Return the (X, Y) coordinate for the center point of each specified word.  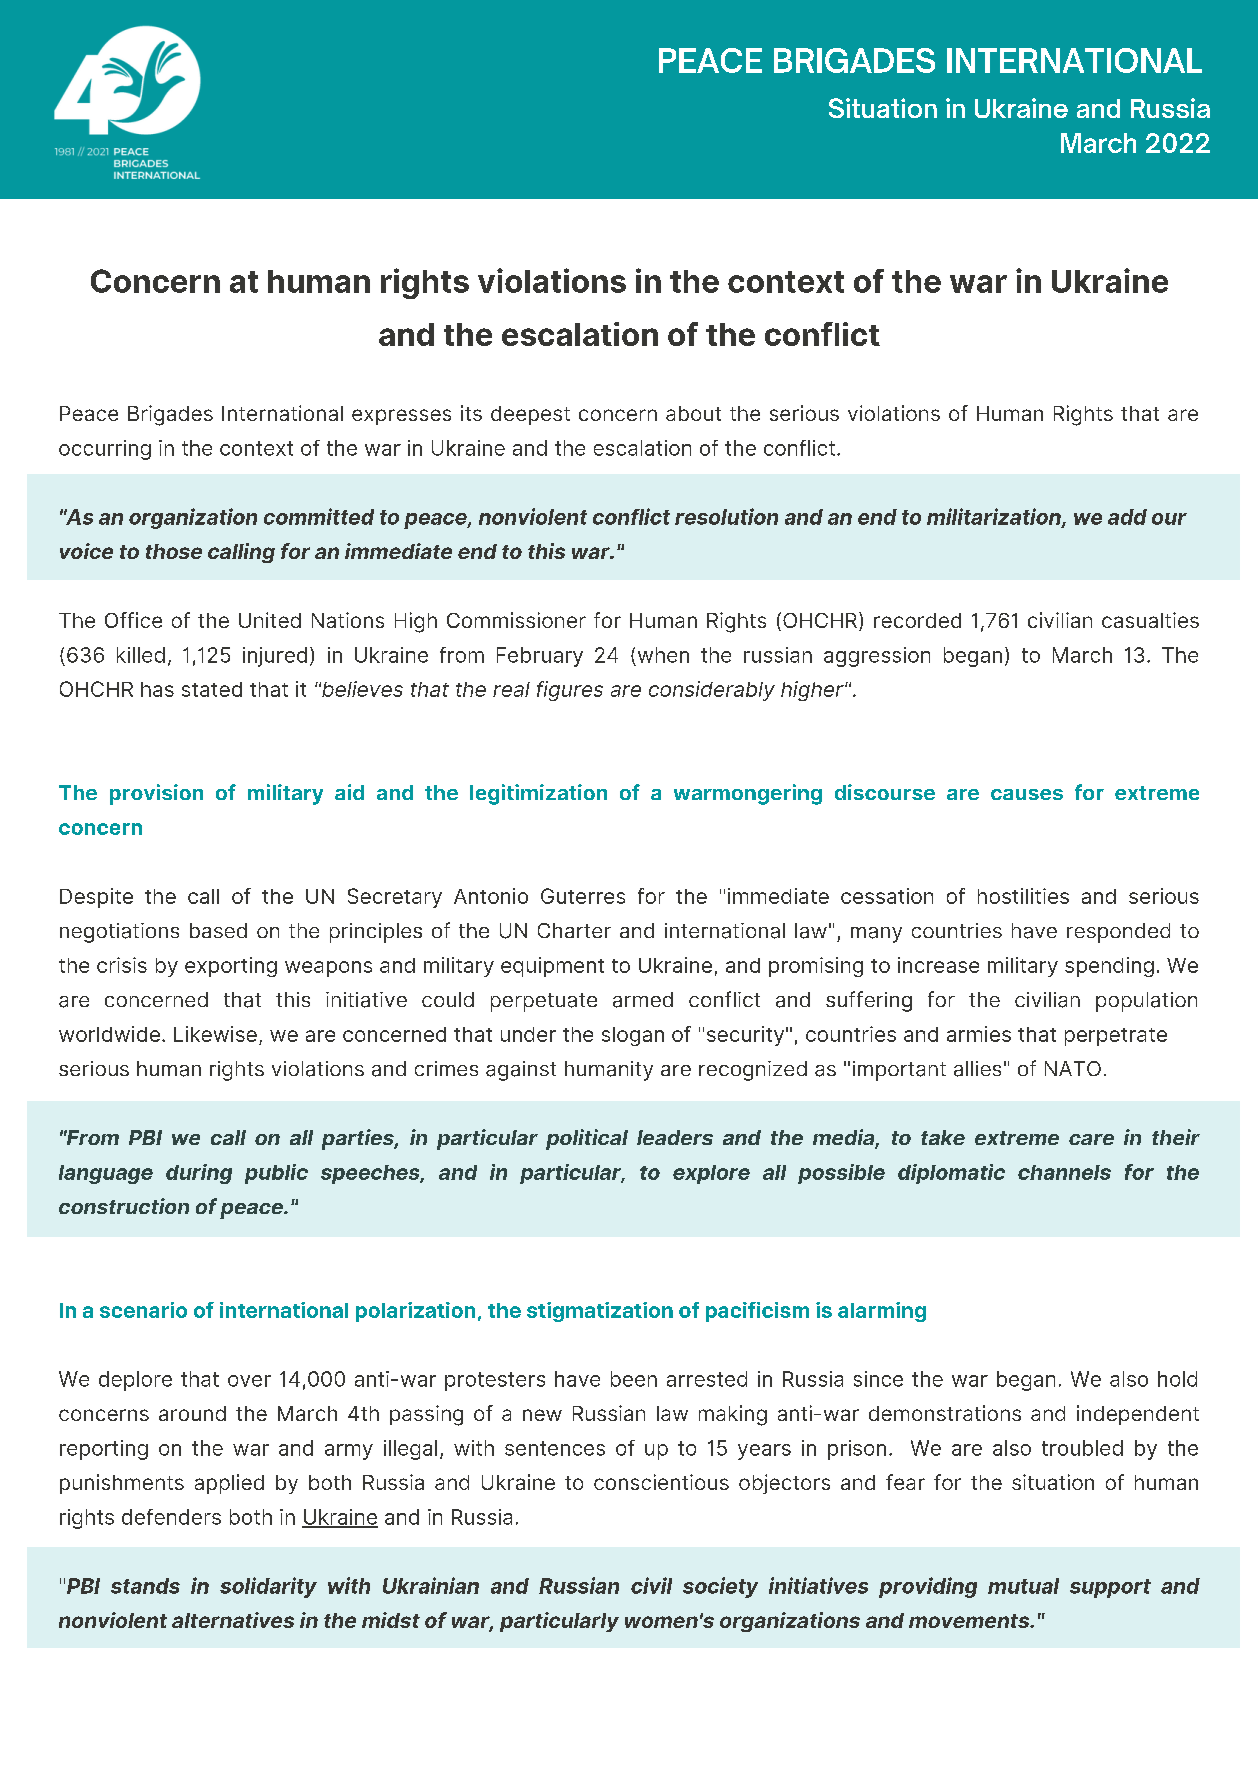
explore (711, 1174)
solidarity (268, 1587)
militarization (995, 517)
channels (1064, 1172)
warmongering (748, 794)
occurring (105, 450)
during (199, 1174)
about (693, 413)
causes (1027, 794)
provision (156, 794)
